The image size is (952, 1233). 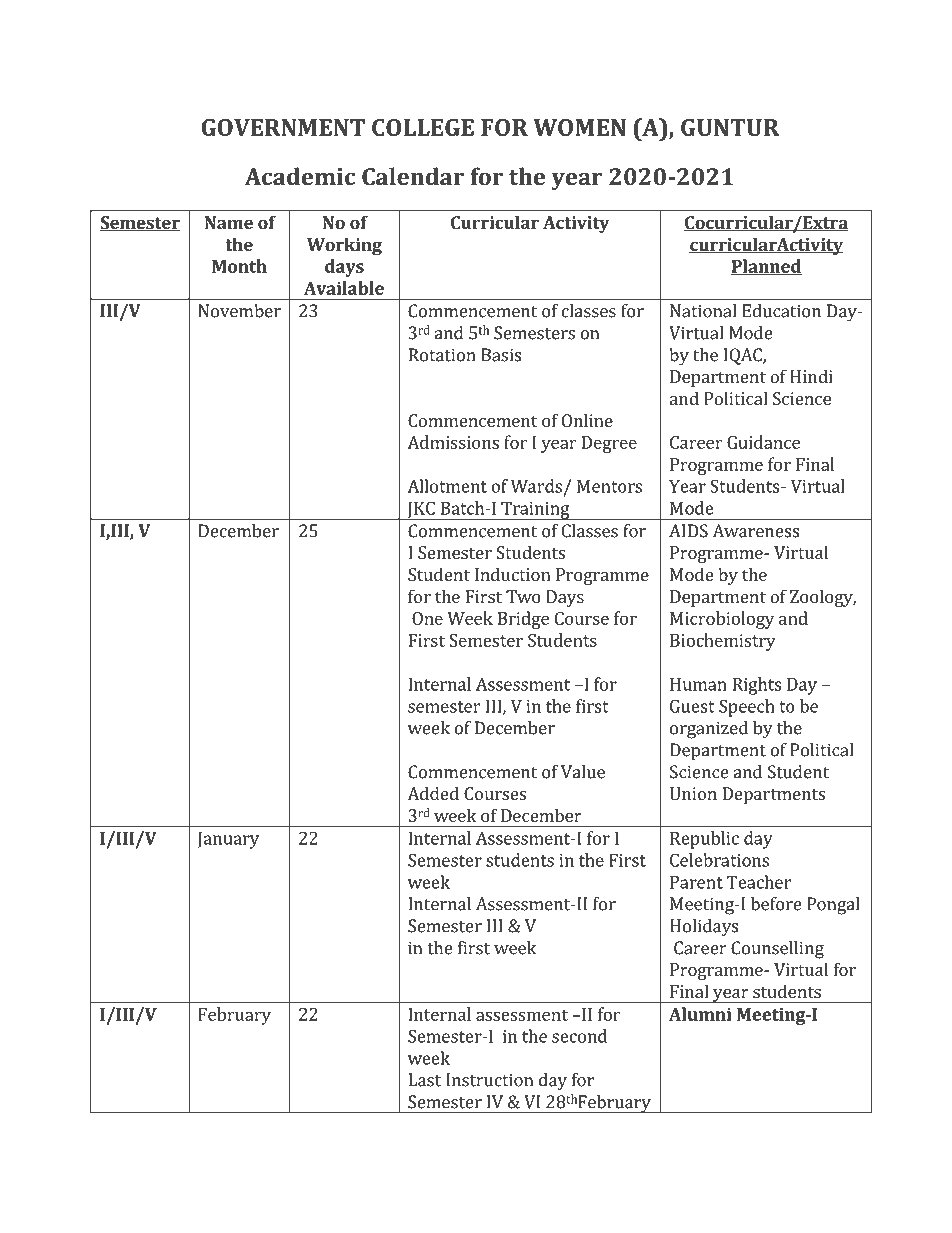 What do you see at coordinates (425, 1080) in the screenshot?
I see `Last` at bounding box center [425, 1080].
